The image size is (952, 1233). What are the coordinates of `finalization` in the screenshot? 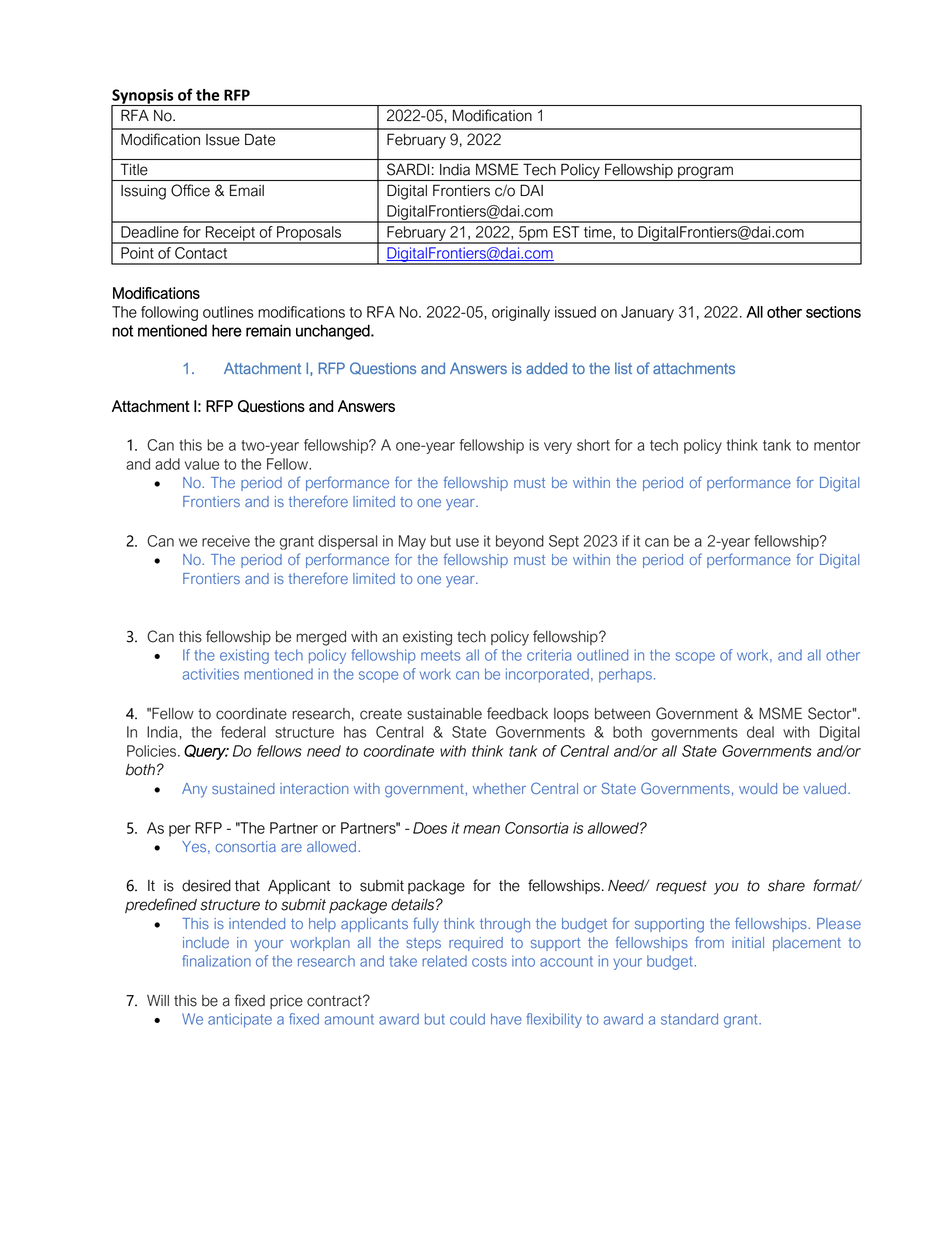 It's located at (216, 961).
